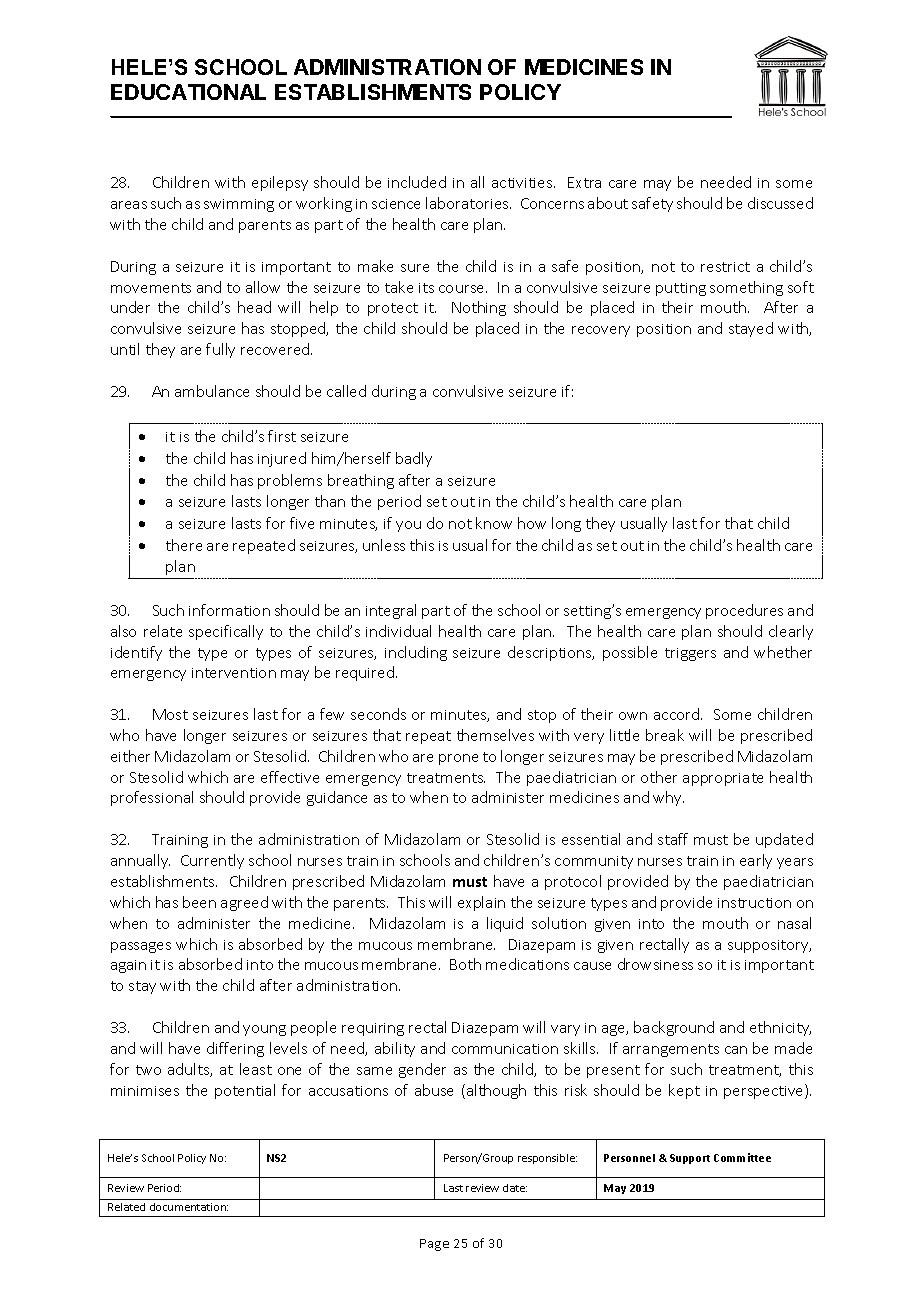 The height and width of the screenshot is (1308, 924). I want to click on ambulance, so click(212, 391).
